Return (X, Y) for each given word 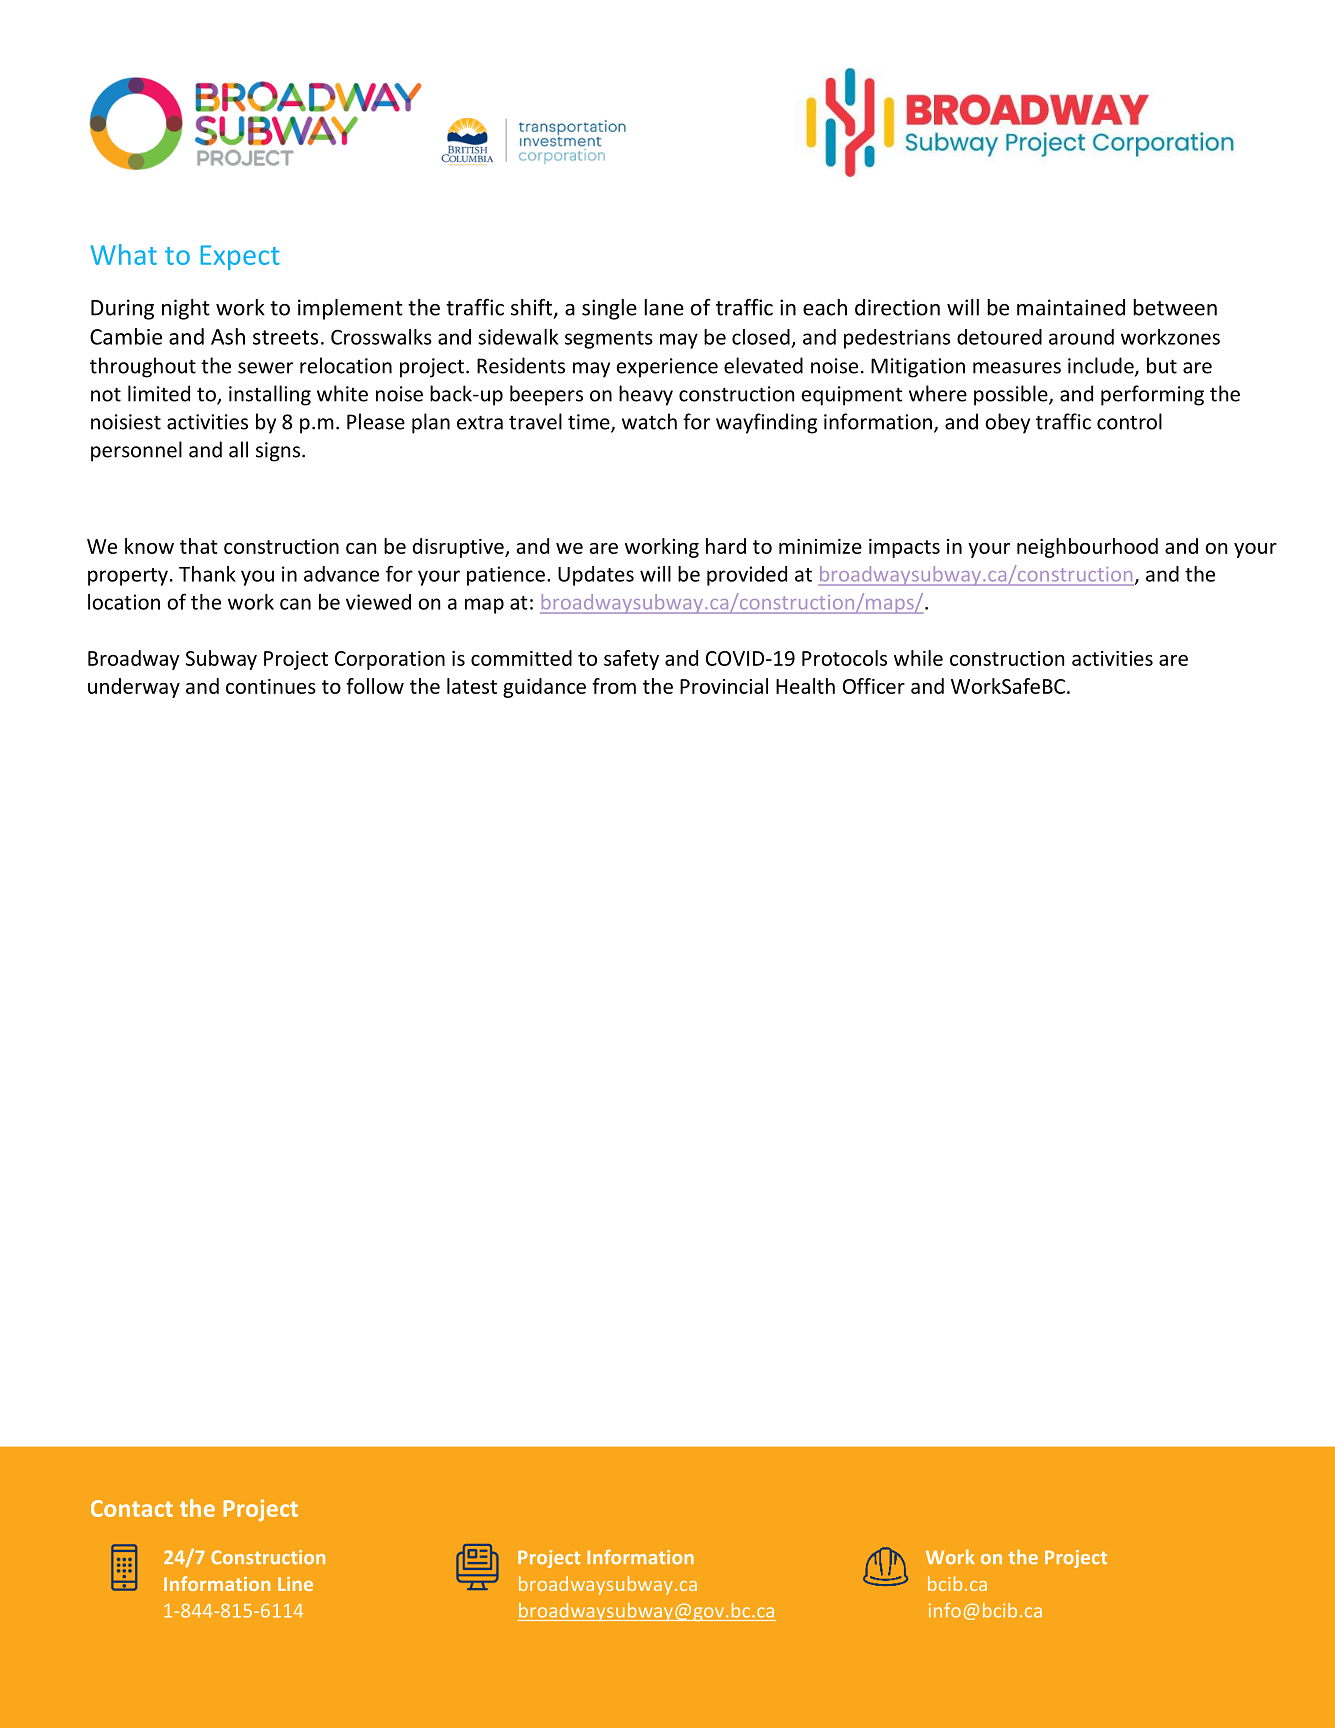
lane (664, 307)
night (186, 309)
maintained (1071, 307)
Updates (596, 576)
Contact (132, 1508)
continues (271, 686)
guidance (544, 688)
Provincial (724, 686)
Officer (874, 686)
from (614, 686)
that (198, 546)
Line (295, 1584)
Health (805, 686)
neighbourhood (1087, 548)
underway (134, 688)
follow (375, 686)
